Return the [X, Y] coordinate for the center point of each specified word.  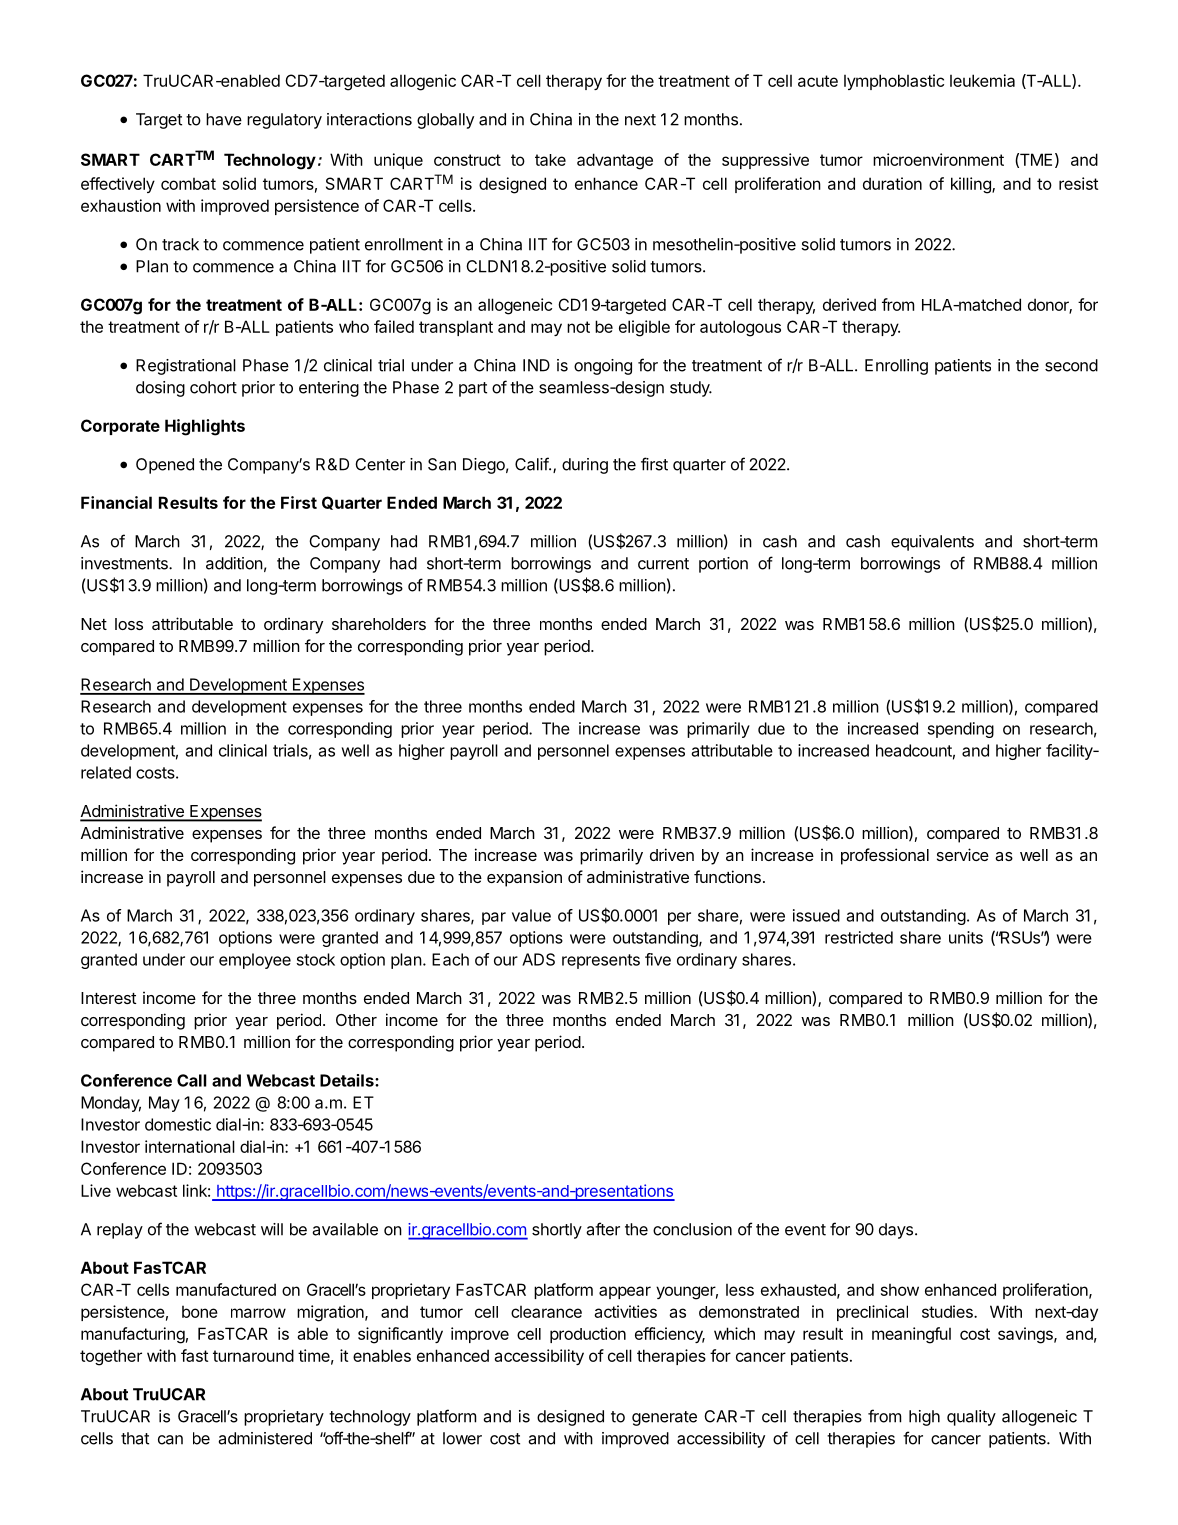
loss [129, 624]
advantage [615, 161]
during [585, 466]
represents [601, 961]
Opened [165, 466]
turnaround [253, 1355]
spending [961, 730]
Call [192, 1080]
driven [672, 854]
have [224, 119]
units [966, 937]
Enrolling [896, 367]
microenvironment [938, 159]
